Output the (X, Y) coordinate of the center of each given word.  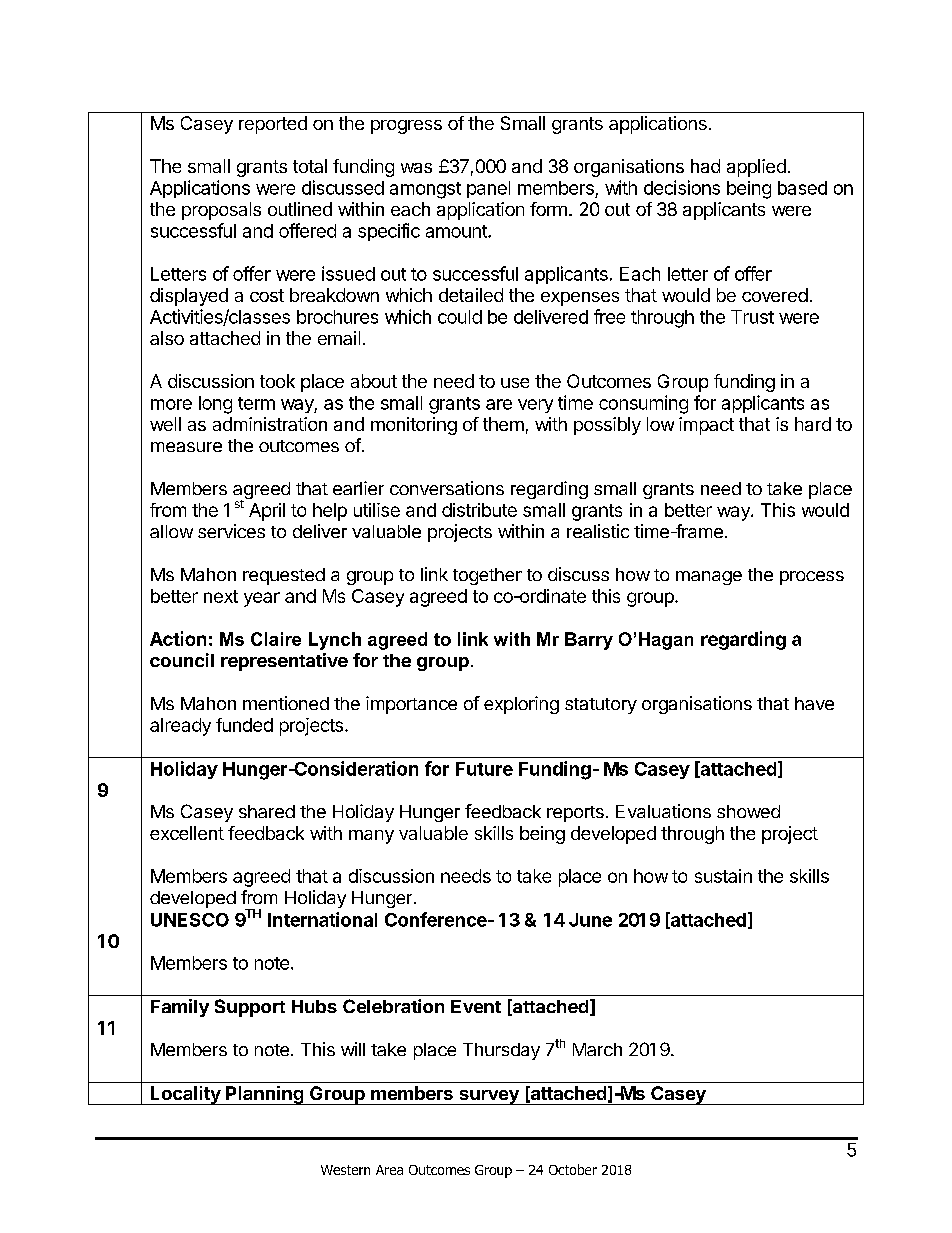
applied (756, 168)
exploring (521, 705)
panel (488, 189)
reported (273, 125)
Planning (264, 1095)
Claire (276, 639)
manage (709, 578)
